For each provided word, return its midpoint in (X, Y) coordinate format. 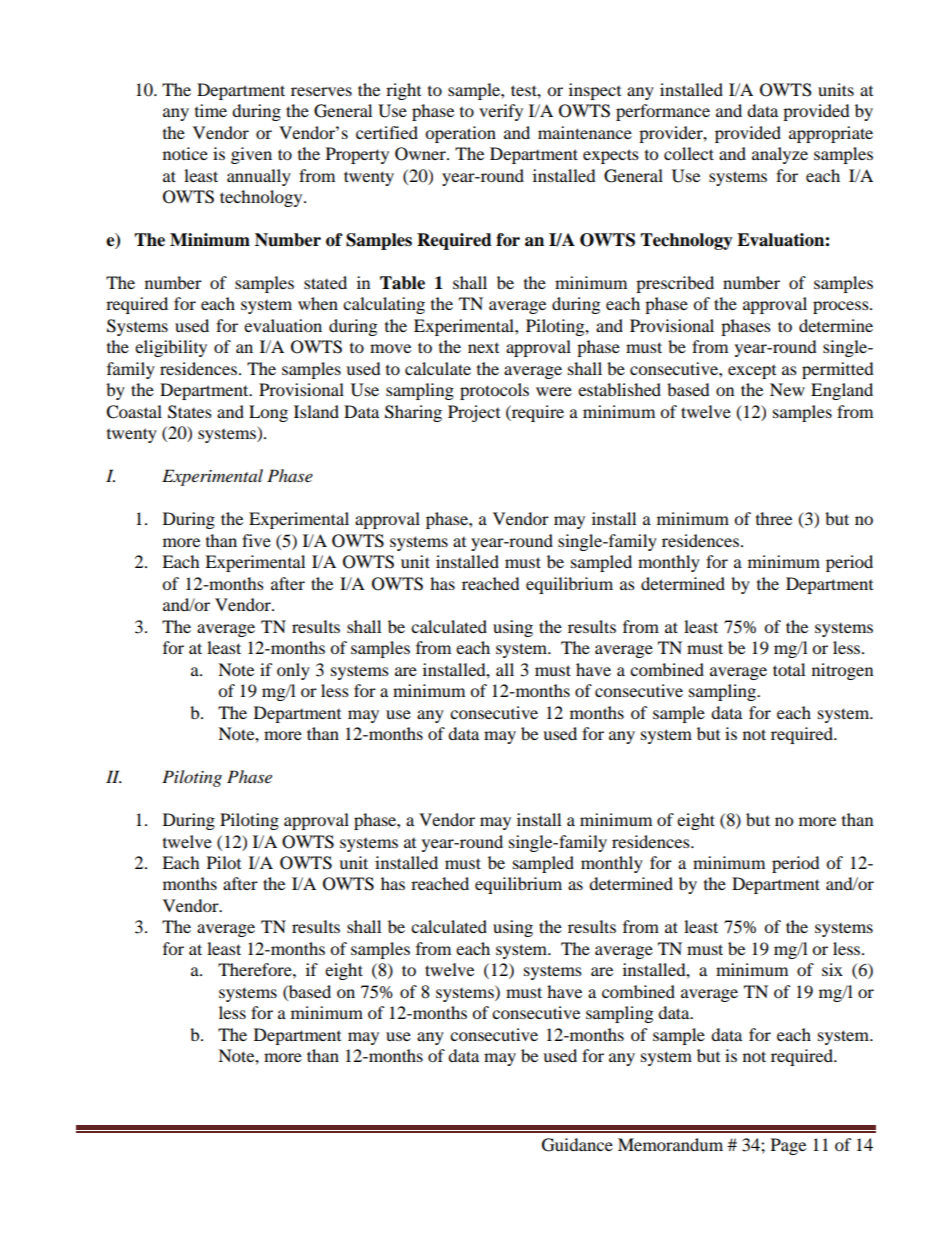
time (211, 110)
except (752, 372)
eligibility (171, 348)
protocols (494, 391)
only (293, 671)
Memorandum (670, 1144)
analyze (780, 155)
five (256, 540)
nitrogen (842, 671)
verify (501, 112)
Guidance (577, 1145)
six (832, 969)
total (789, 669)
